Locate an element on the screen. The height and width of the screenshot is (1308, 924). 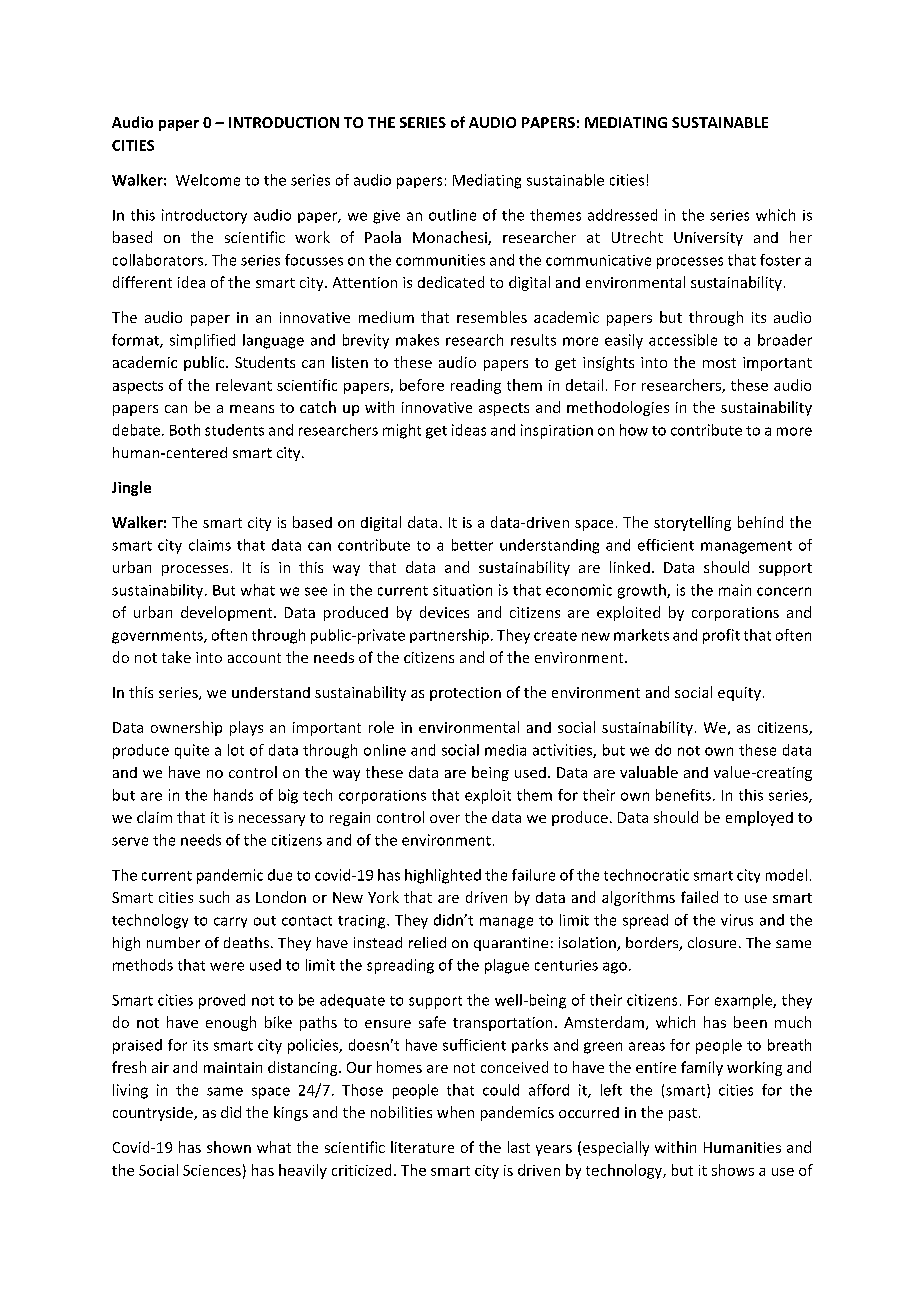
hands is located at coordinates (233, 795).
